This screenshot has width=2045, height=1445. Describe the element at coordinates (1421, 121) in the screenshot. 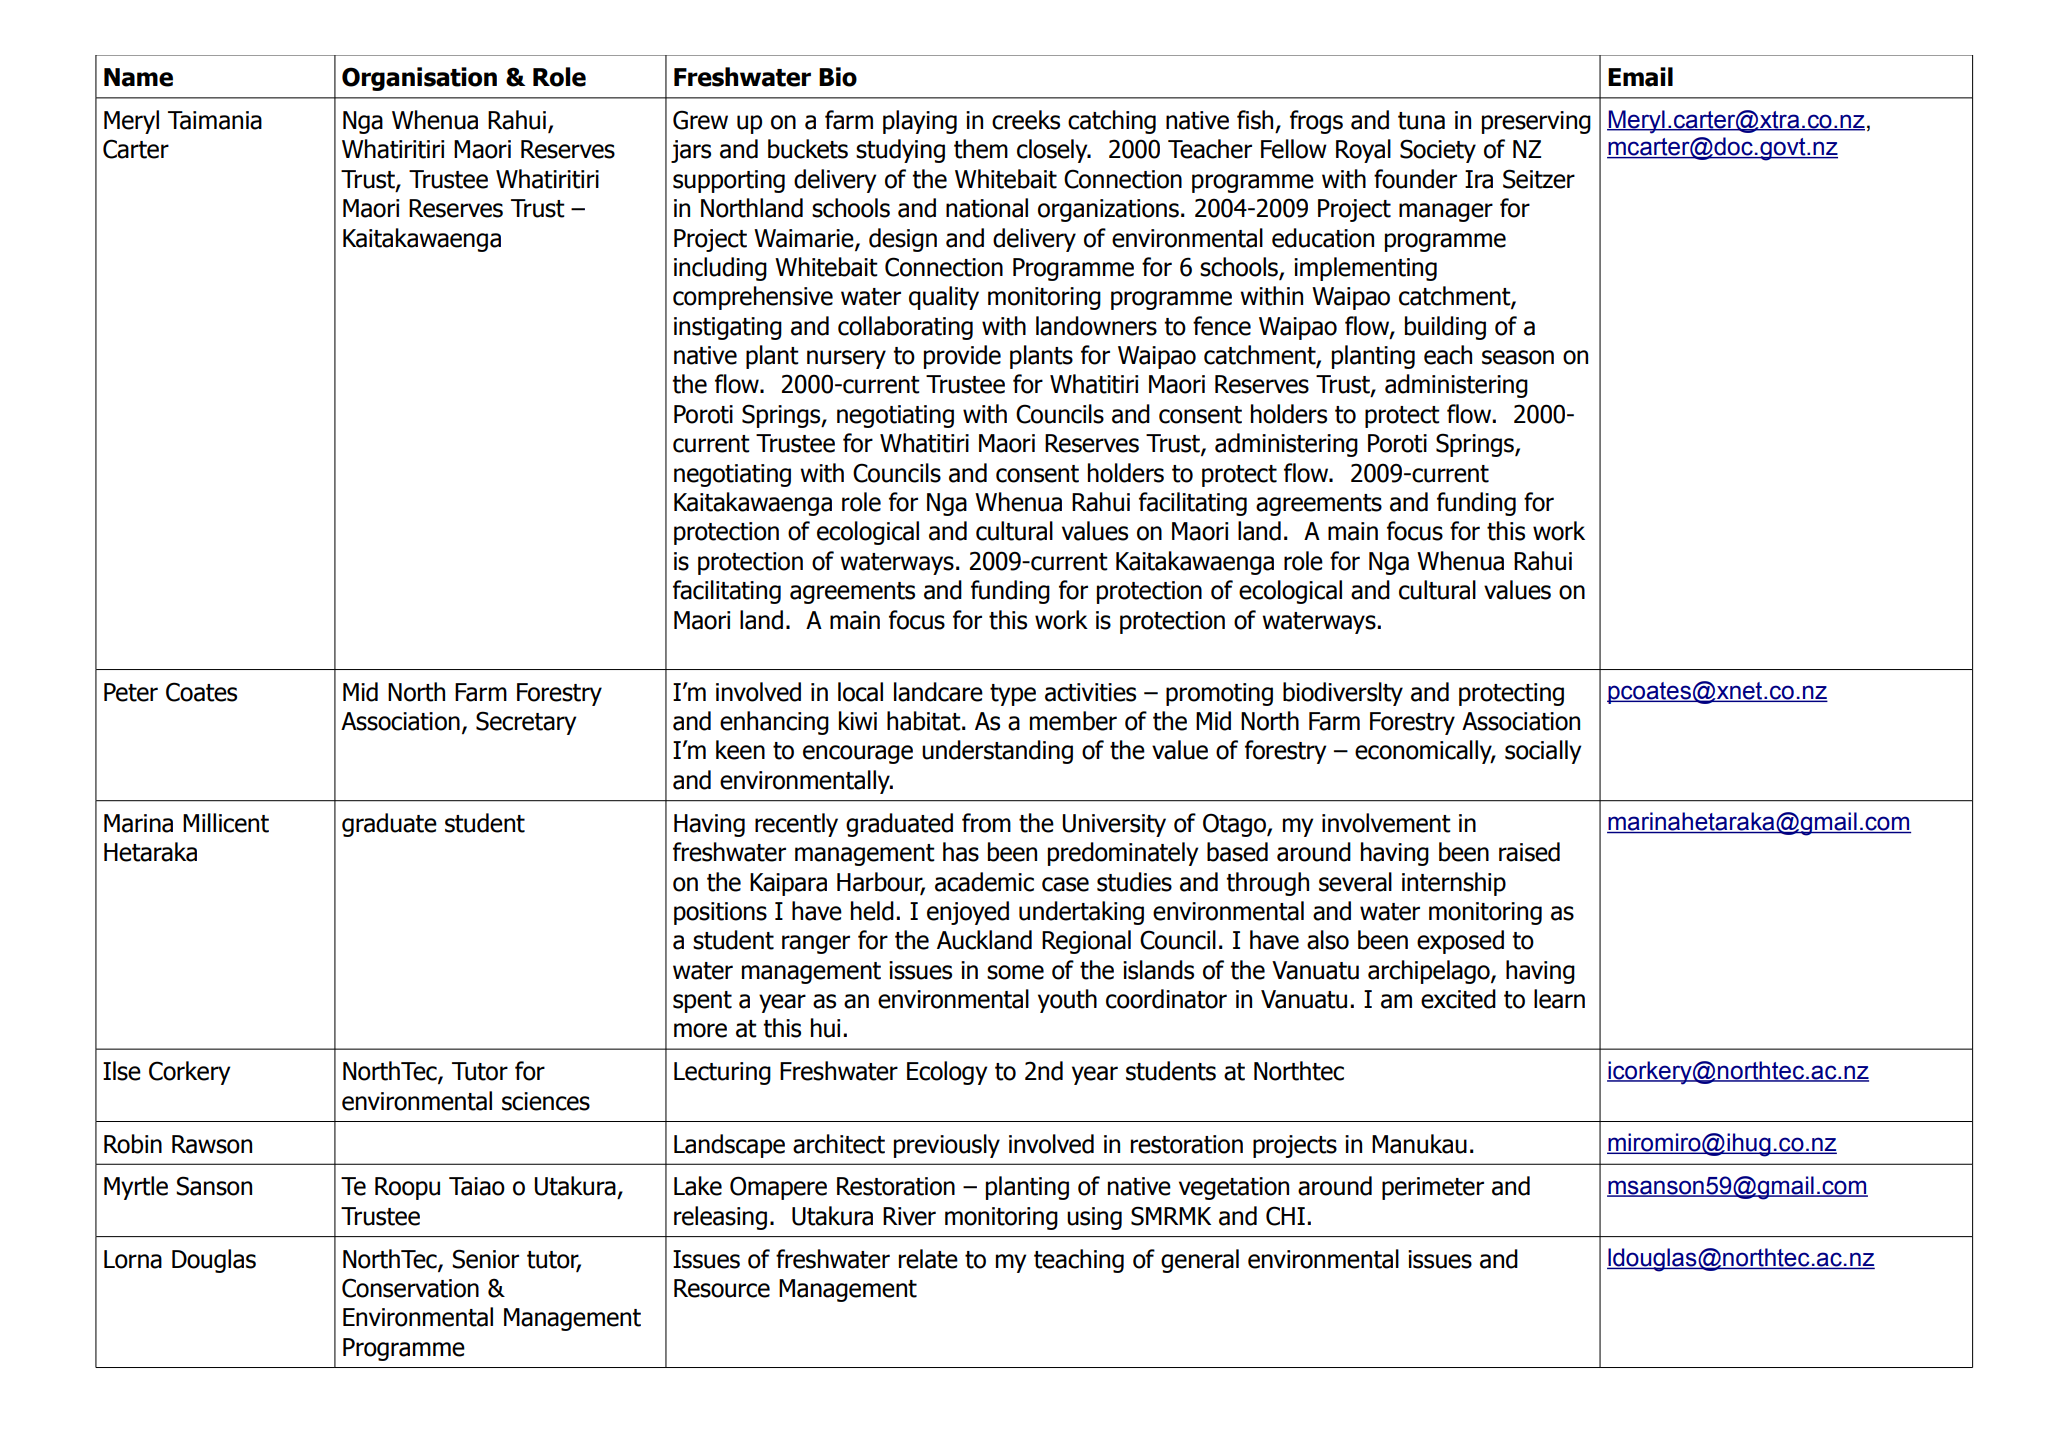

I see `tuna` at that location.
